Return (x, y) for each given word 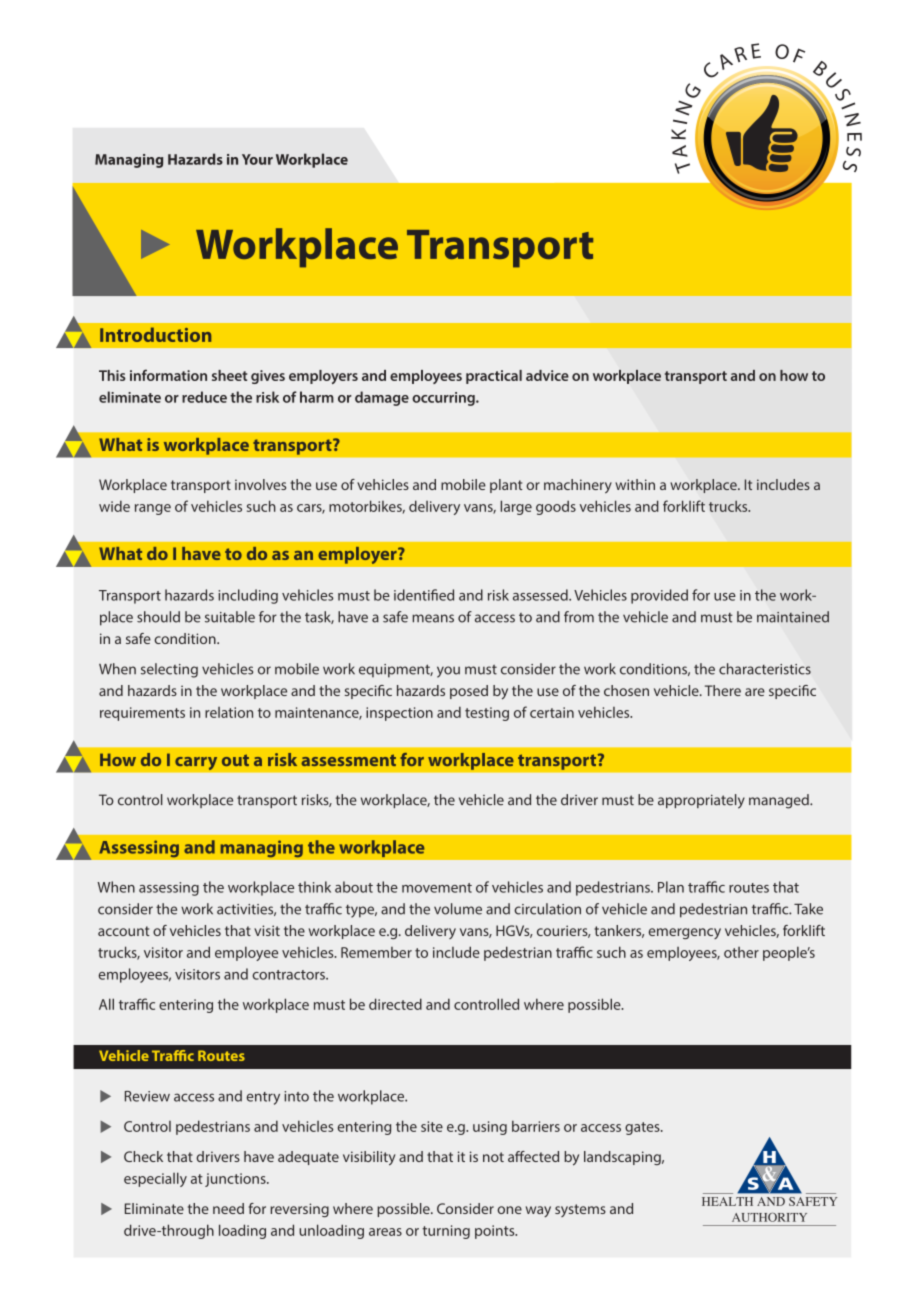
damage (382, 398)
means (433, 618)
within (635, 484)
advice (547, 375)
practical (494, 377)
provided (659, 596)
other (741, 952)
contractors (289, 975)
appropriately (701, 801)
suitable (230, 617)
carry (196, 763)
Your (257, 159)
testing (487, 714)
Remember (376, 952)
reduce (204, 397)
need (228, 1208)
